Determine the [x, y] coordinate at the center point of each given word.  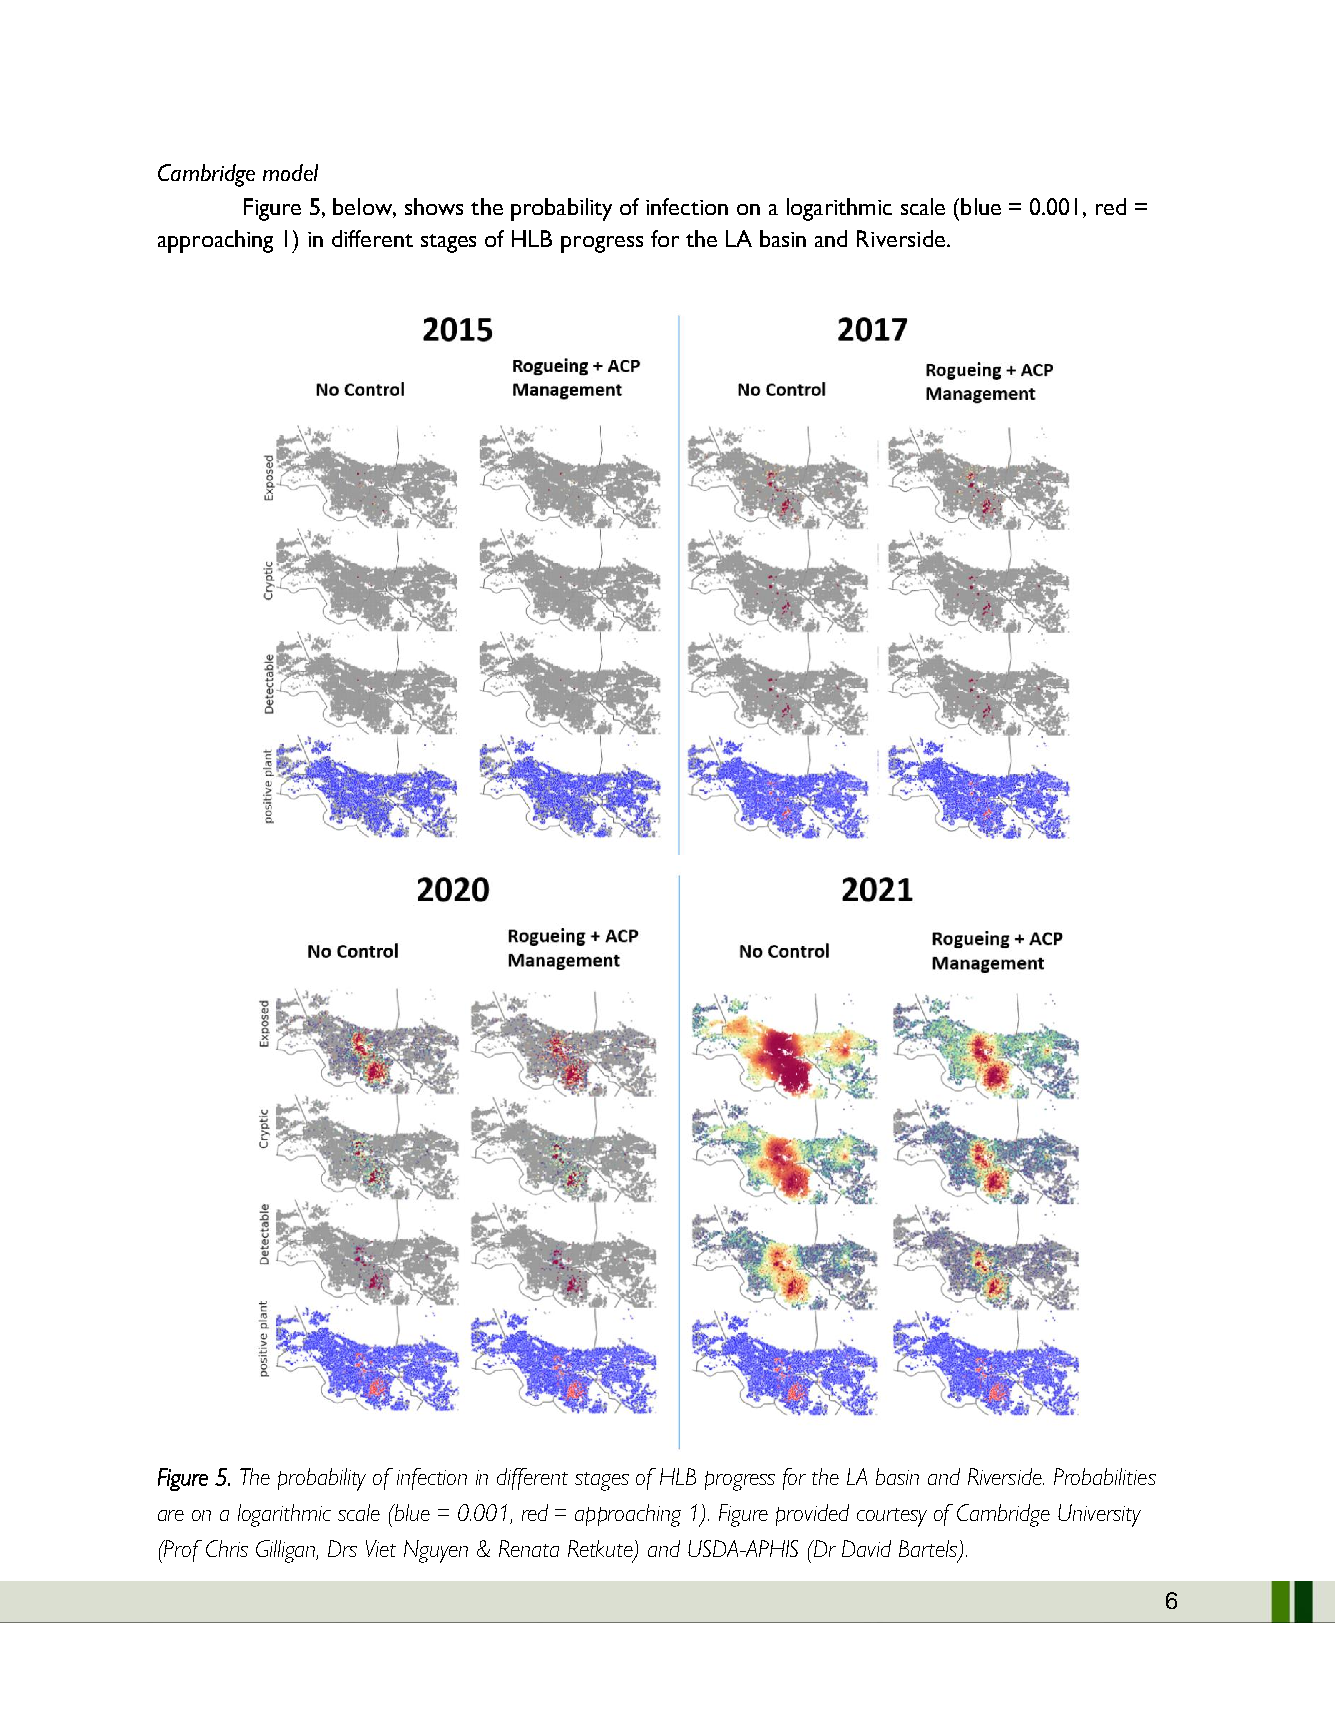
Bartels [929, 1550]
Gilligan [287, 1551]
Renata [529, 1548]
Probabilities [1105, 1476]
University [1099, 1515]
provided [812, 1515]
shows [434, 206]
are [171, 1515]
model [290, 172]
